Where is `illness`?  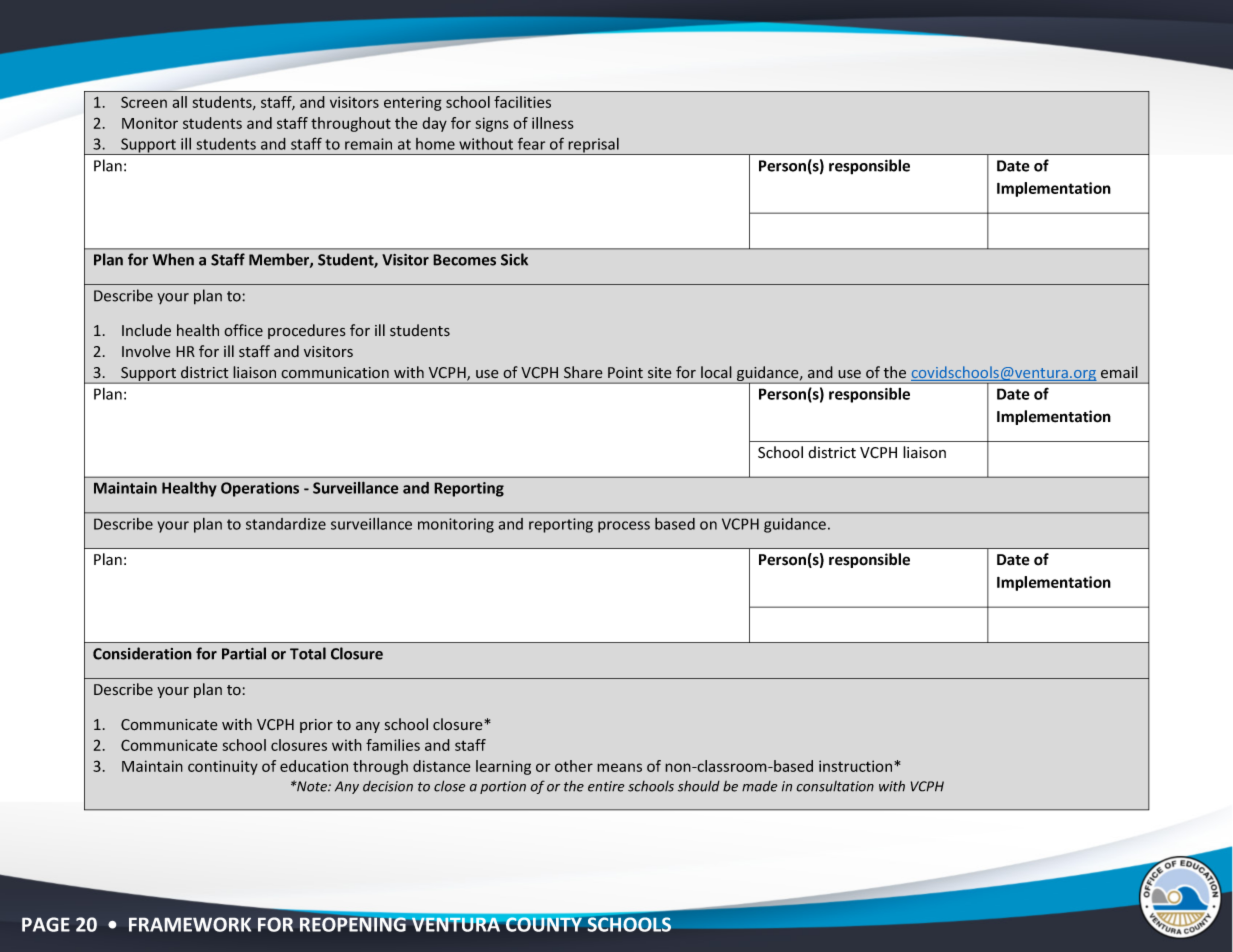 illness is located at coordinates (553, 123).
